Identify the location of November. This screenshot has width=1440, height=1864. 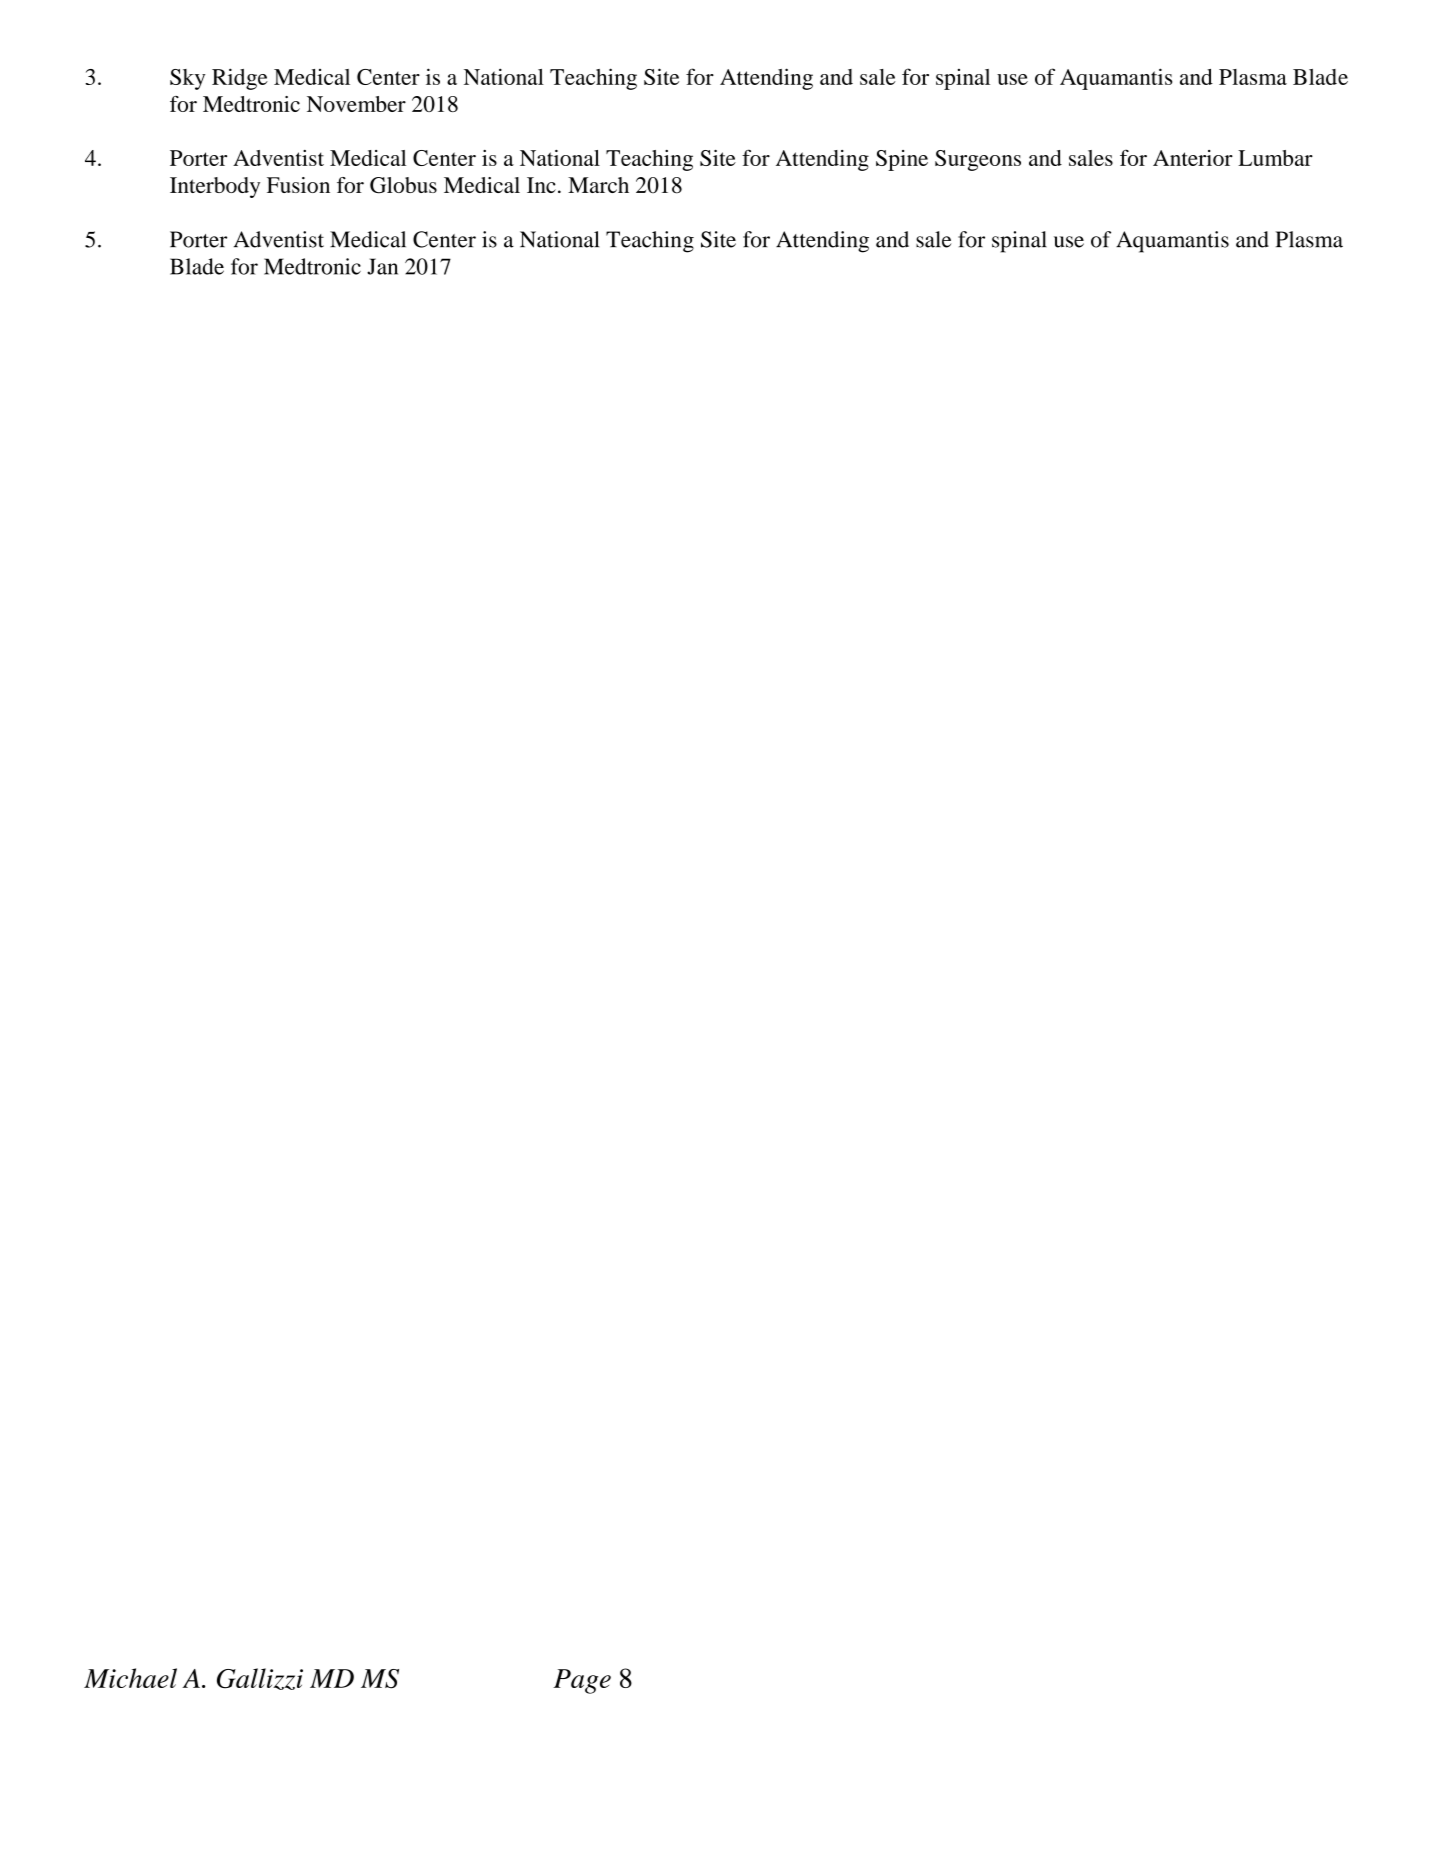
(356, 104).
